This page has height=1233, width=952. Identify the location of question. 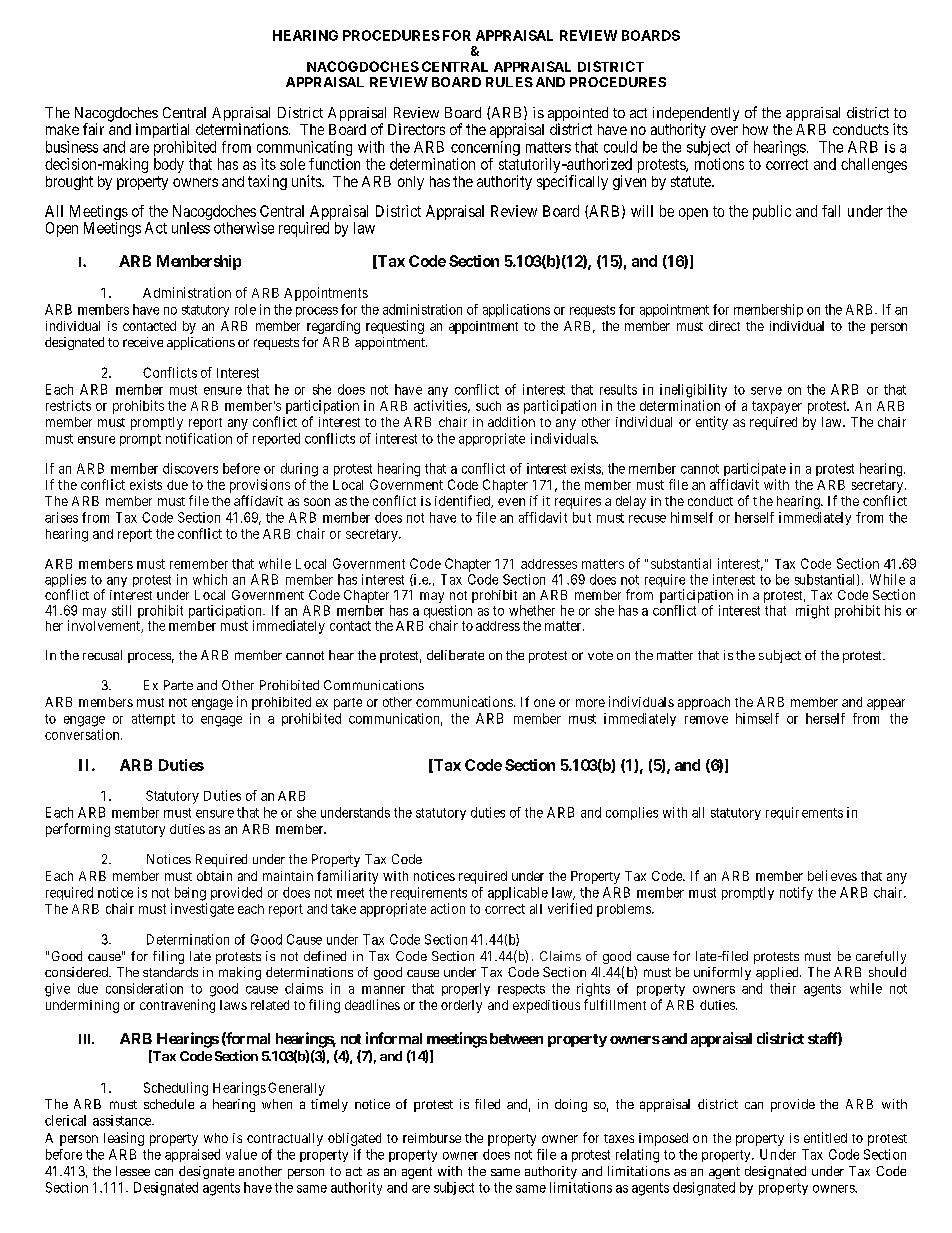
(448, 613).
